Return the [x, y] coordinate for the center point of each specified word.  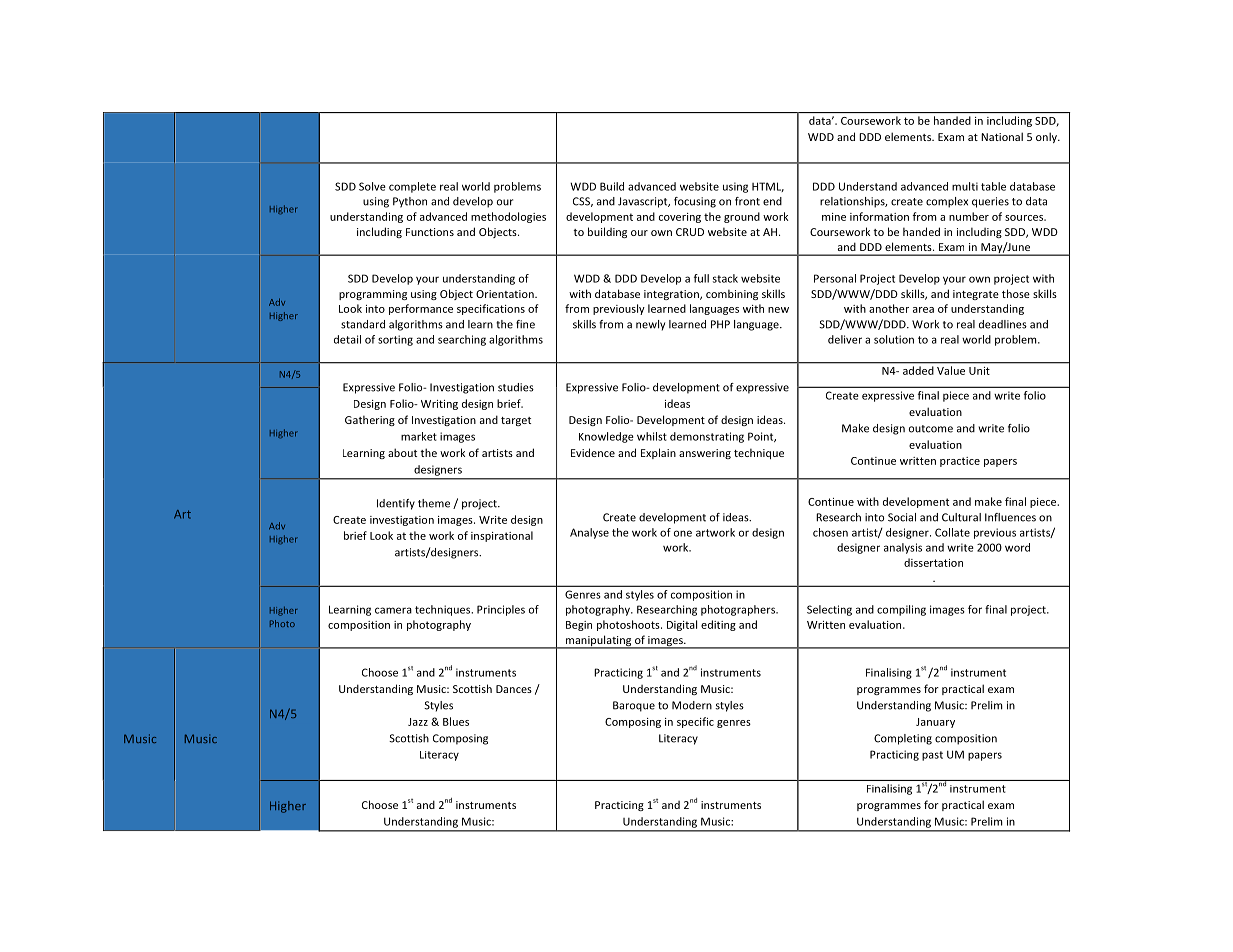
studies [516, 387]
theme [434, 503]
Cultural [961, 517]
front [747, 201]
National [1002, 136]
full [701, 278]
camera [393, 610]
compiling [901, 610]
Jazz [418, 722]
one [683, 533]
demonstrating [707, 437]
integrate [976, 295]
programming [373, 295]
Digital [682, 625]
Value [951, 370]
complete [412, 187]
